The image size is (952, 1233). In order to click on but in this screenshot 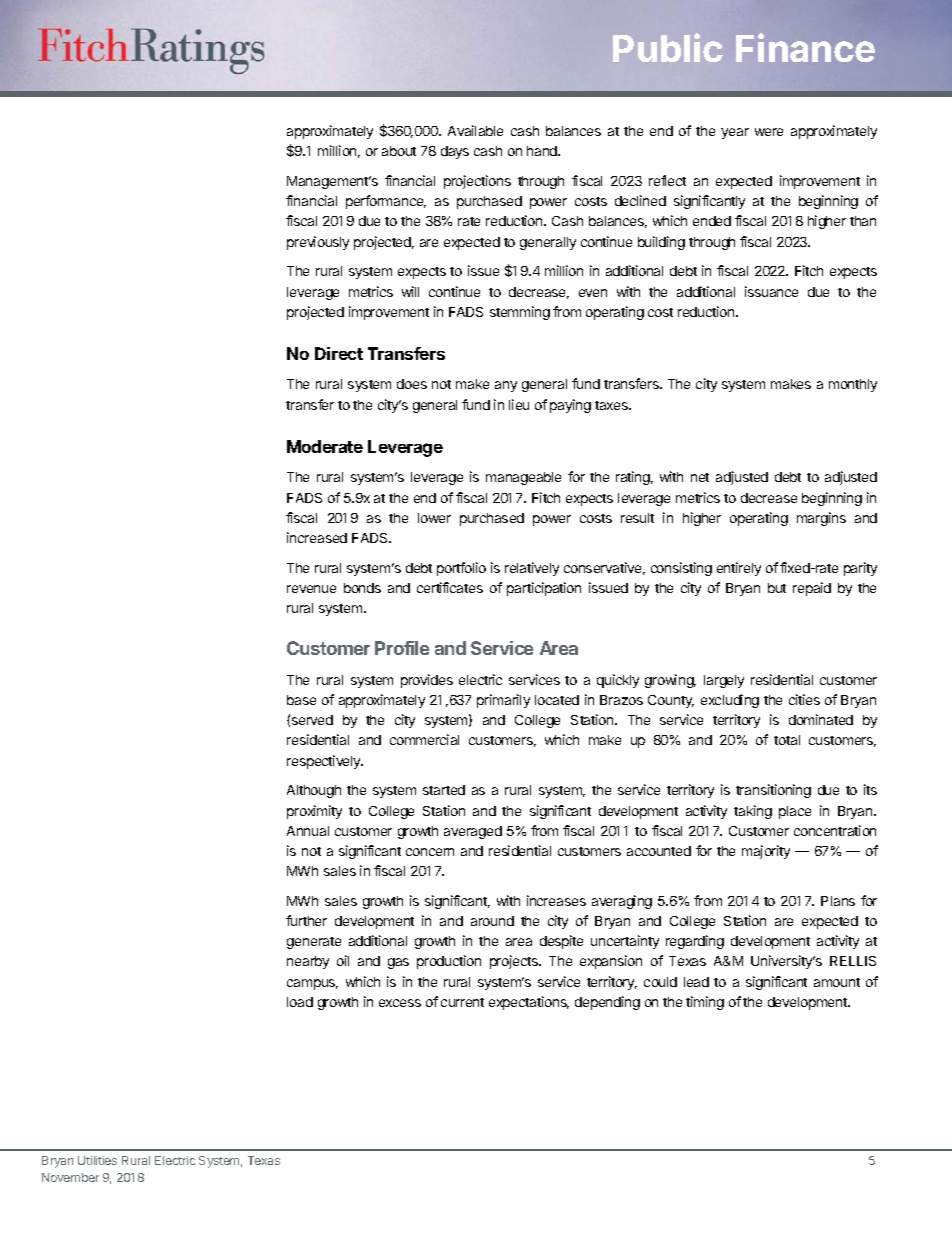, I will do `click(777, 588)`.
